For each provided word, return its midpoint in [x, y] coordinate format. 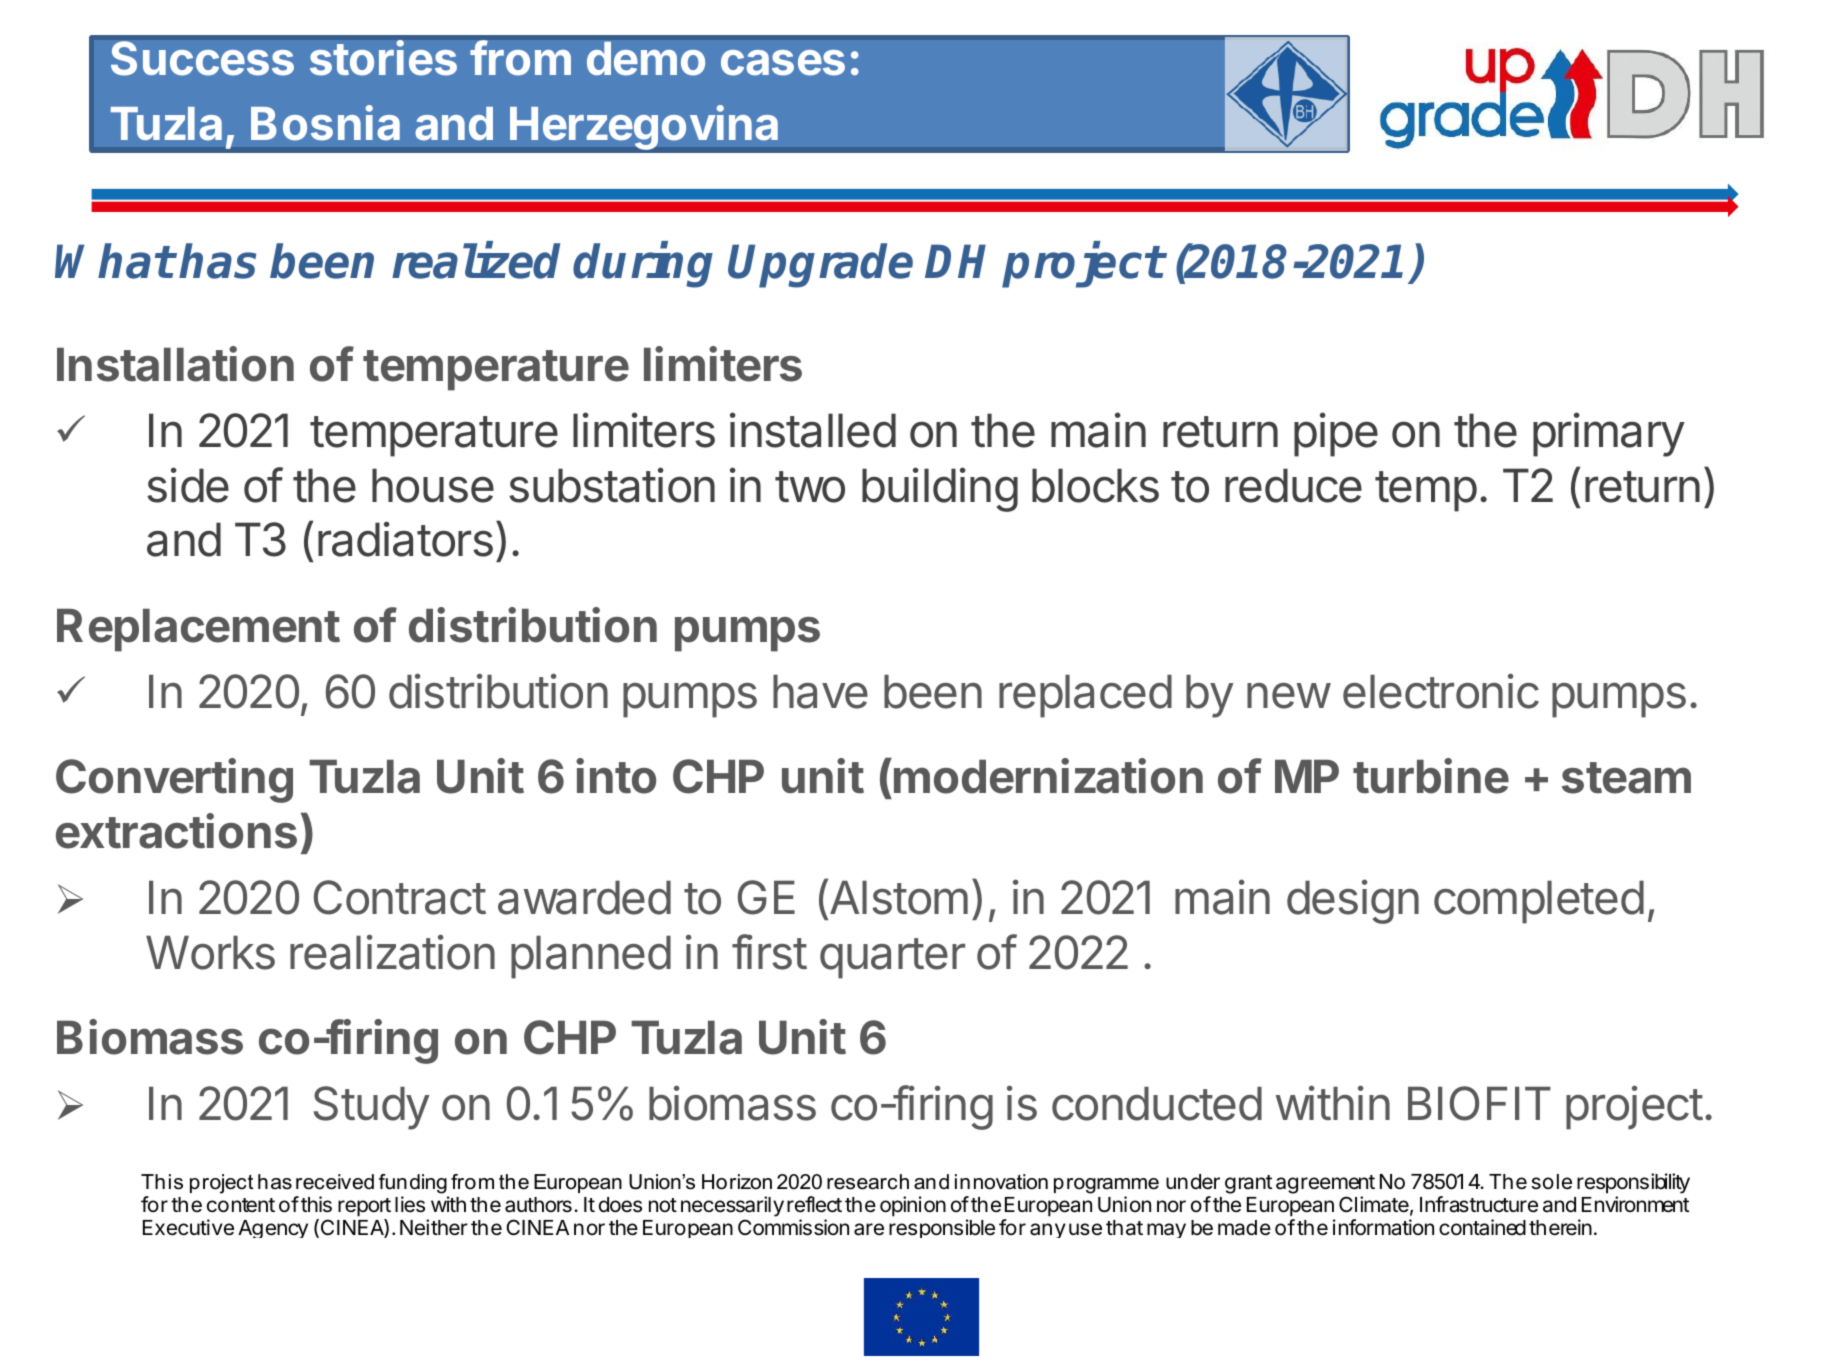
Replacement [198, 630]
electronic [1441, 691]
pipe [1336, 434]
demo [646, 59]
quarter [892, 958]
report [364, 1207]
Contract [400, 897]
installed [813, 430]
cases [783, 63]
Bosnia [325, 123]
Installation [175, 364]
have [820, 692]
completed [1539, 902]
